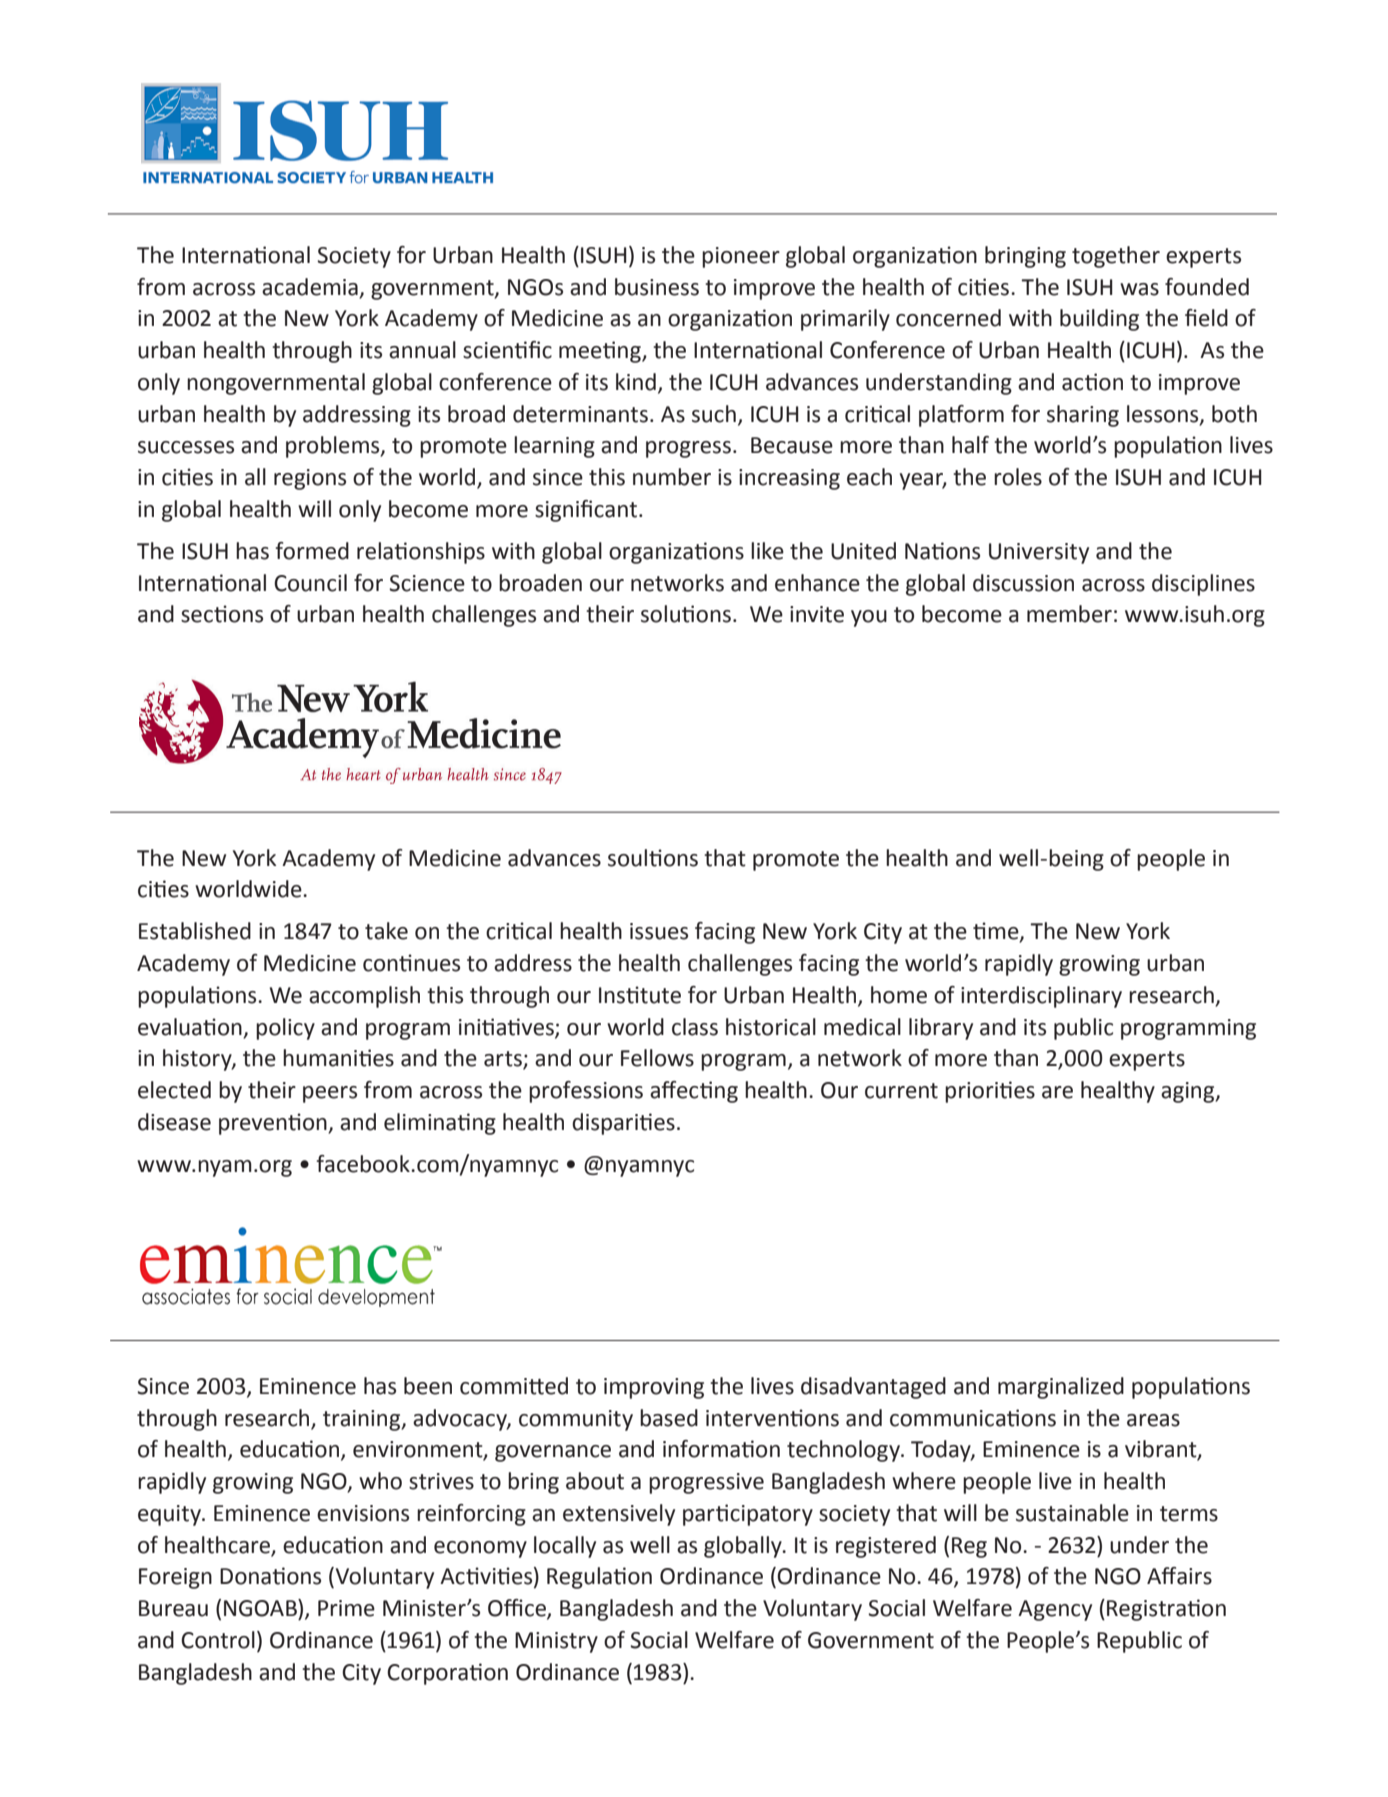 The image size is (1388, 1797). Describe the element at coordinates (659, 931) in the screenshot. I see `issues` at that location.
